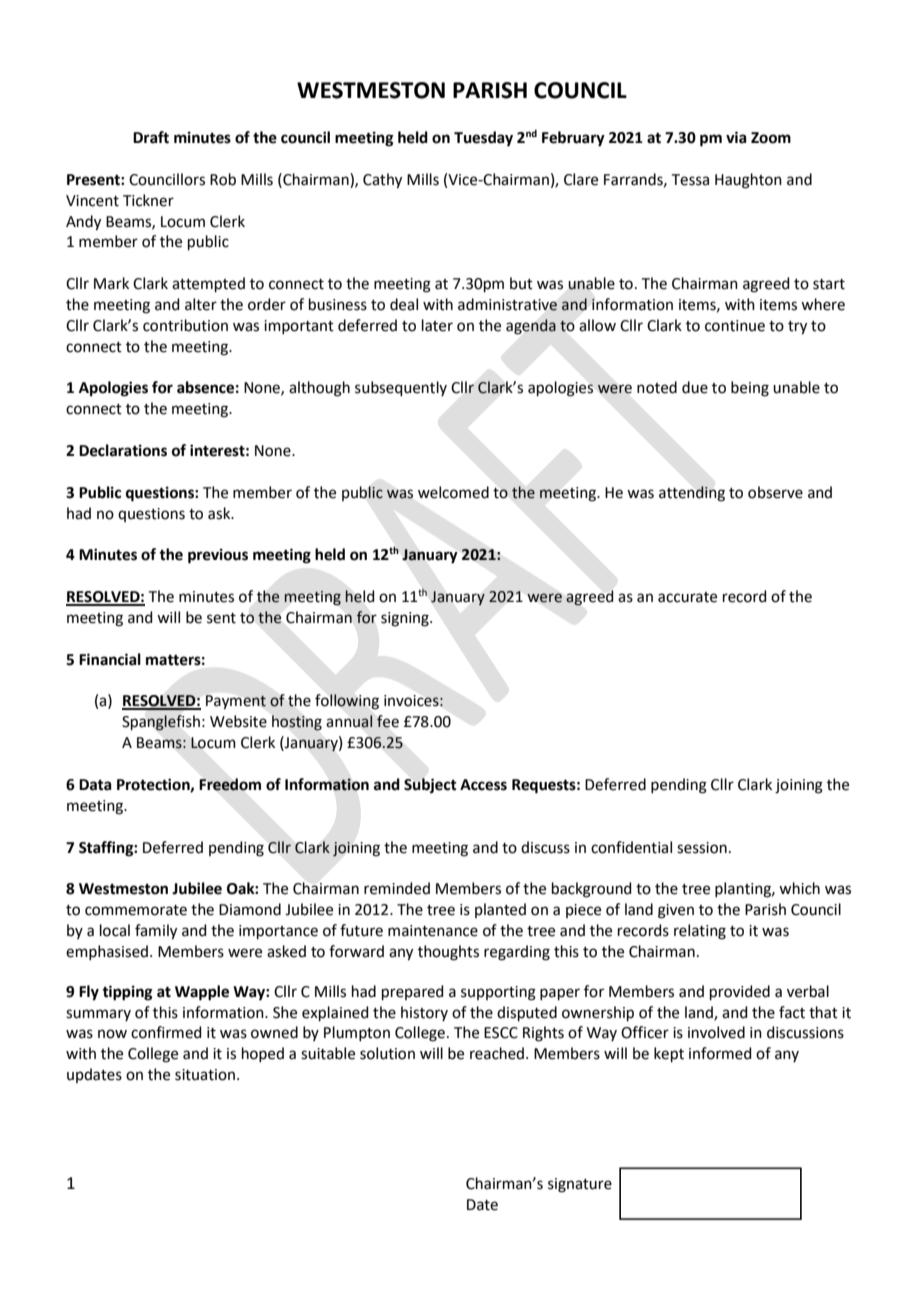 This screenshot has width=924, height=1308. Describe the element at coordinates (151, 137) in the screenshot. I see `Draft` at that location.
